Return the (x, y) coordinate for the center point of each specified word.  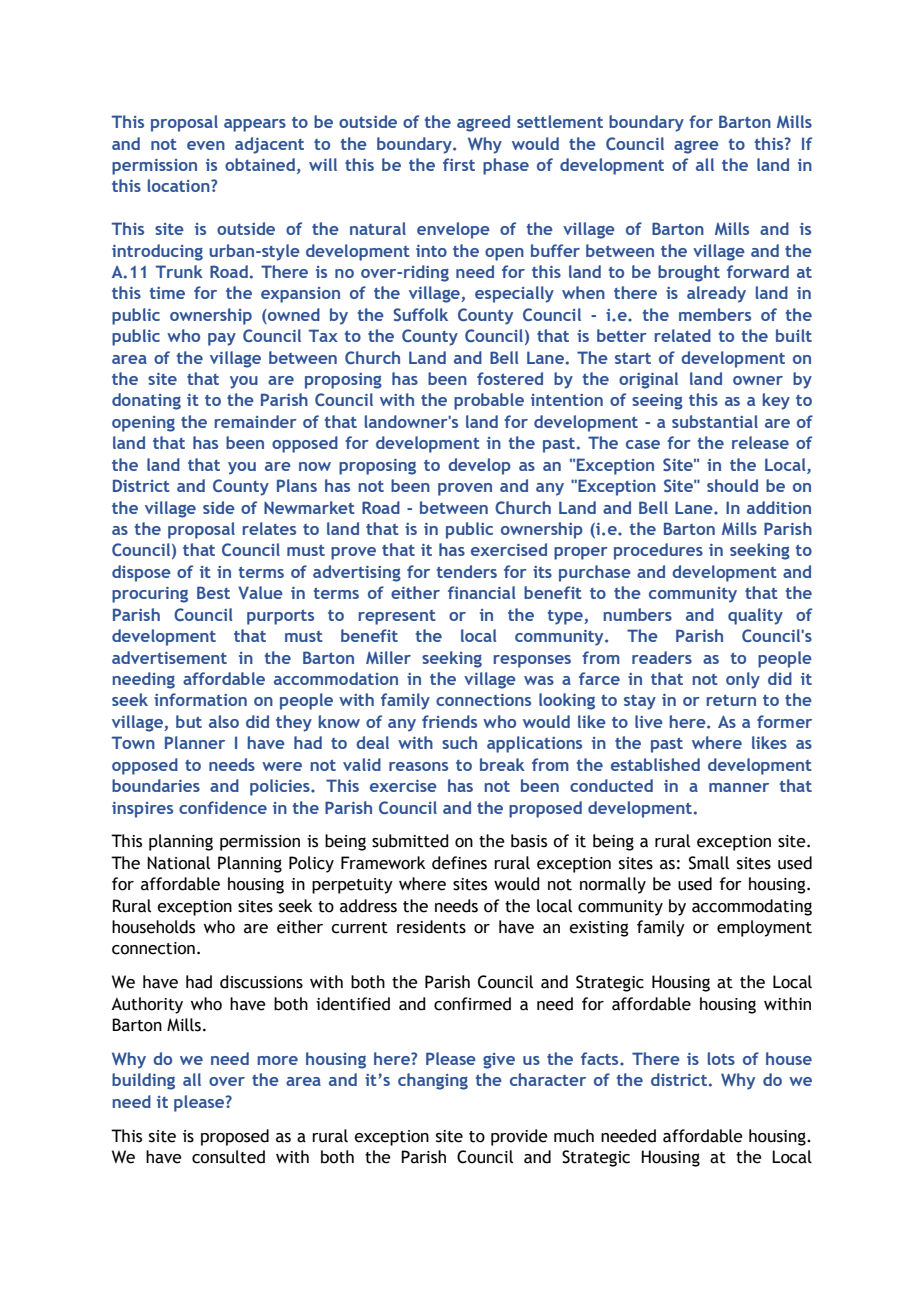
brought (689, 273)
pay (222, 339)
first (459, 164)
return (731, 700)
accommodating (752, 907)
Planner (195, 742)
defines (459, 863)
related (683, 335)
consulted (228, 1157)
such (459, 742)
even (206, 145)
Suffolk (420, 314)
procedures (658, 551)
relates (269, 528)
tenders (467, 571)
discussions (261, 982)
